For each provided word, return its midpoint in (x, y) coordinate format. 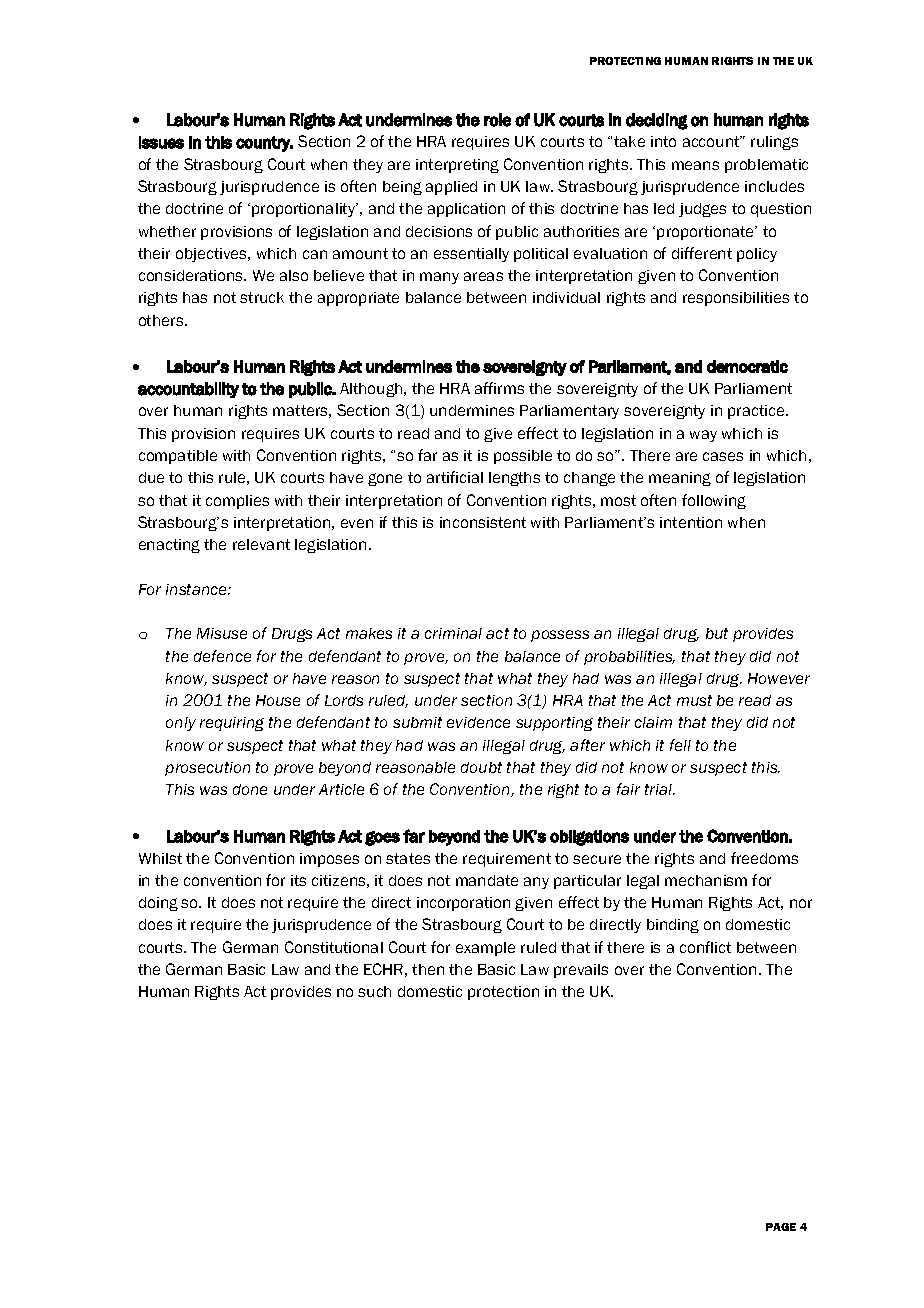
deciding (657, 121)
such (374, 991)
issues (161, 142)
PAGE (781, 1227)
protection (503, 993)
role (497, 120)
